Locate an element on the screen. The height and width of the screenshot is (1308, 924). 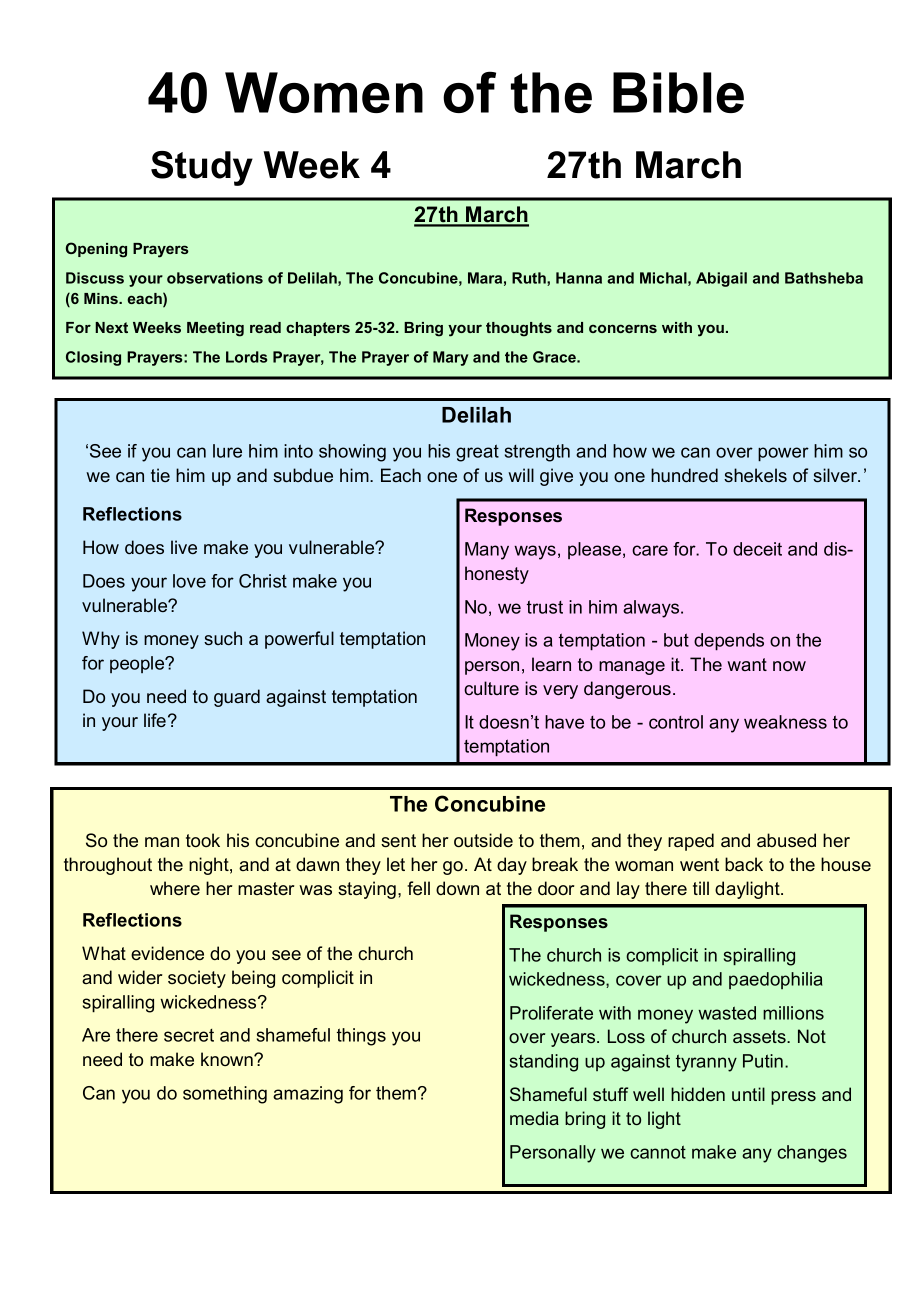
media is located at coordinates (534, 1118).
